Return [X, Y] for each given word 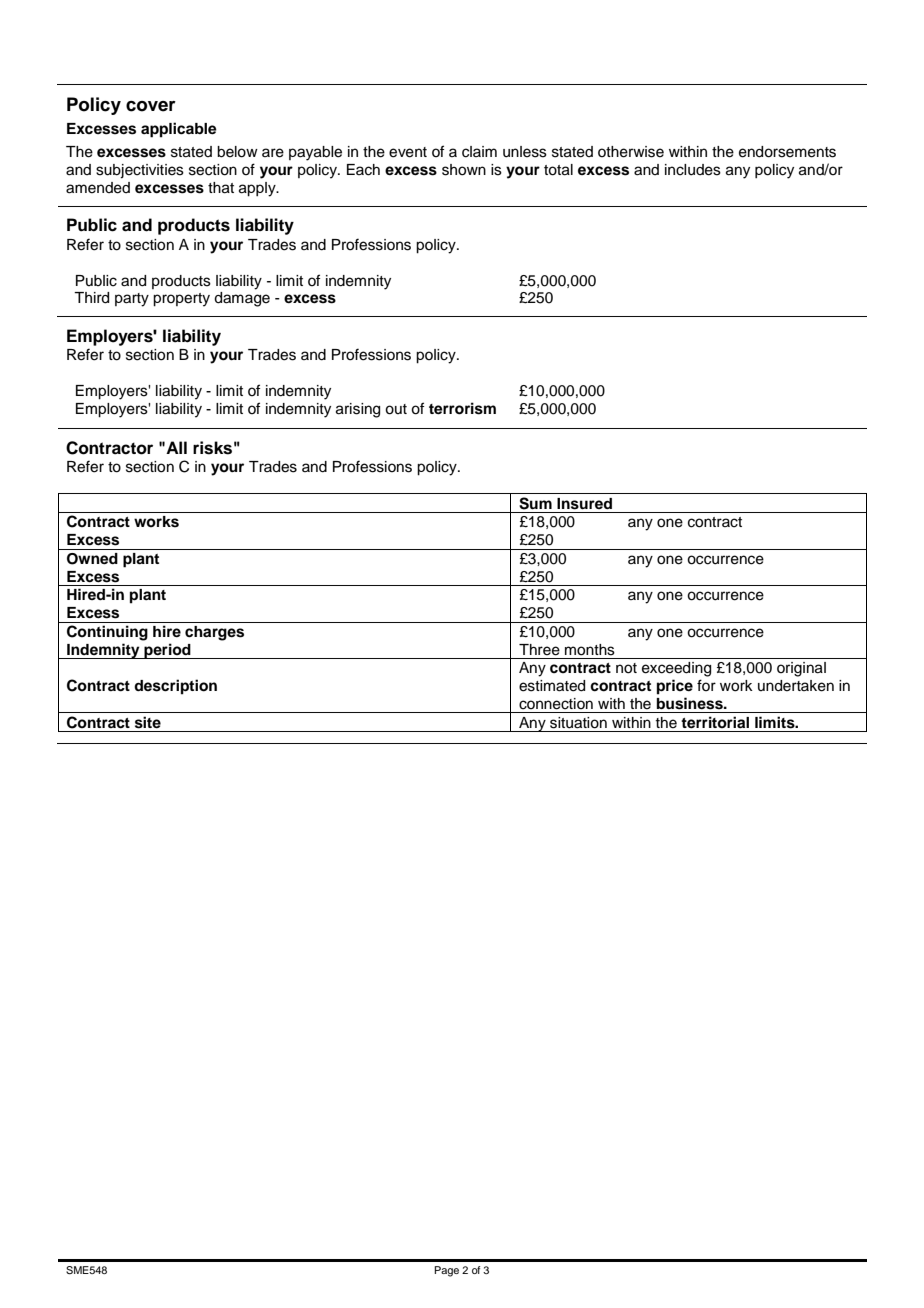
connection [556, 704]
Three [539, 650]
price [675, 687]
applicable [179, 130]
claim [479, 152]
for [706, 685]
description [175, 687]
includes [693, 170]
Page [446, 1271]
